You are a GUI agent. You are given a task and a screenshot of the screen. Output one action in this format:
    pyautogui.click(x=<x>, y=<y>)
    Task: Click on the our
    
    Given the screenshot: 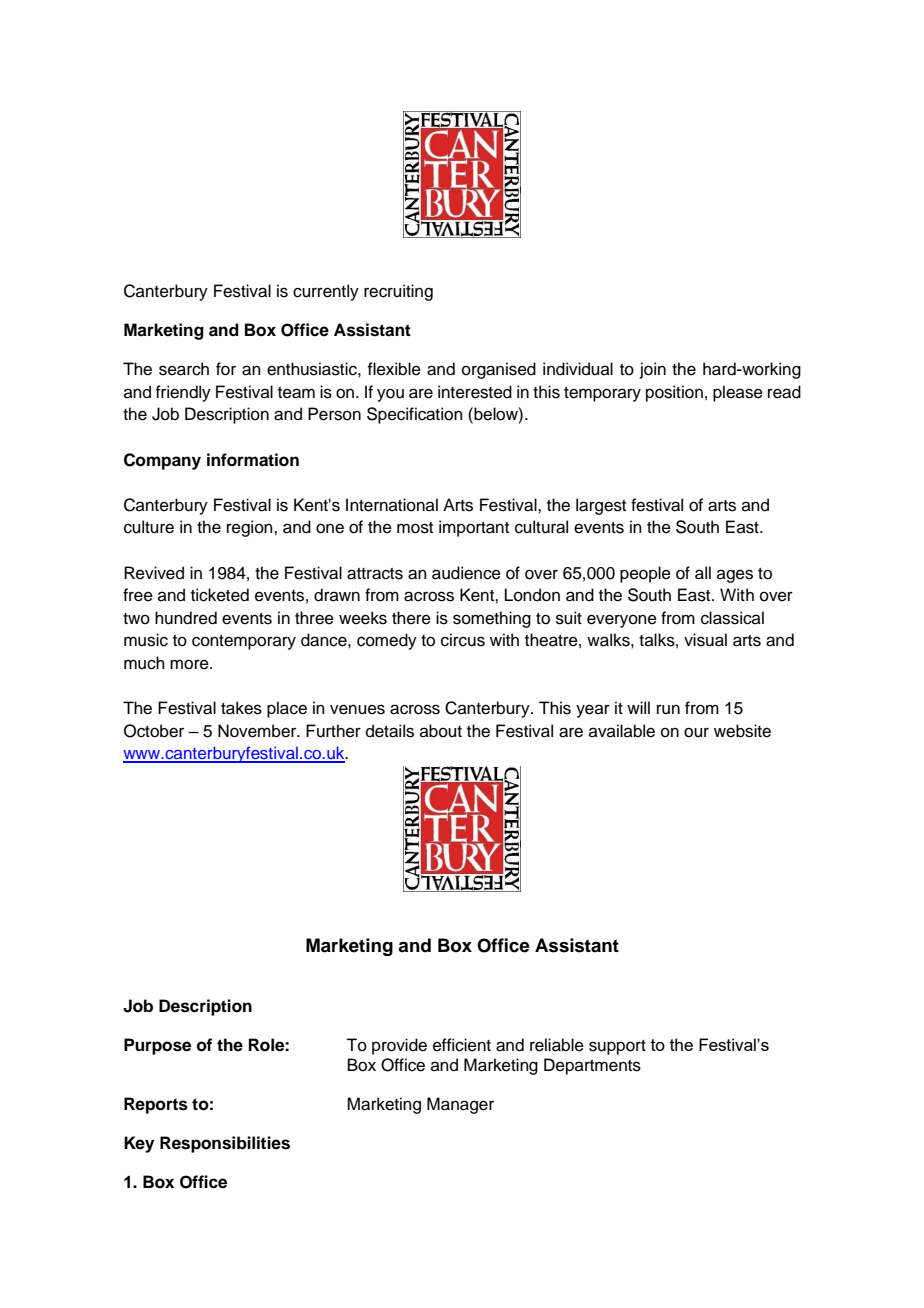 What is the action you would take?
    pyautogui.click(x=696, y=732)
